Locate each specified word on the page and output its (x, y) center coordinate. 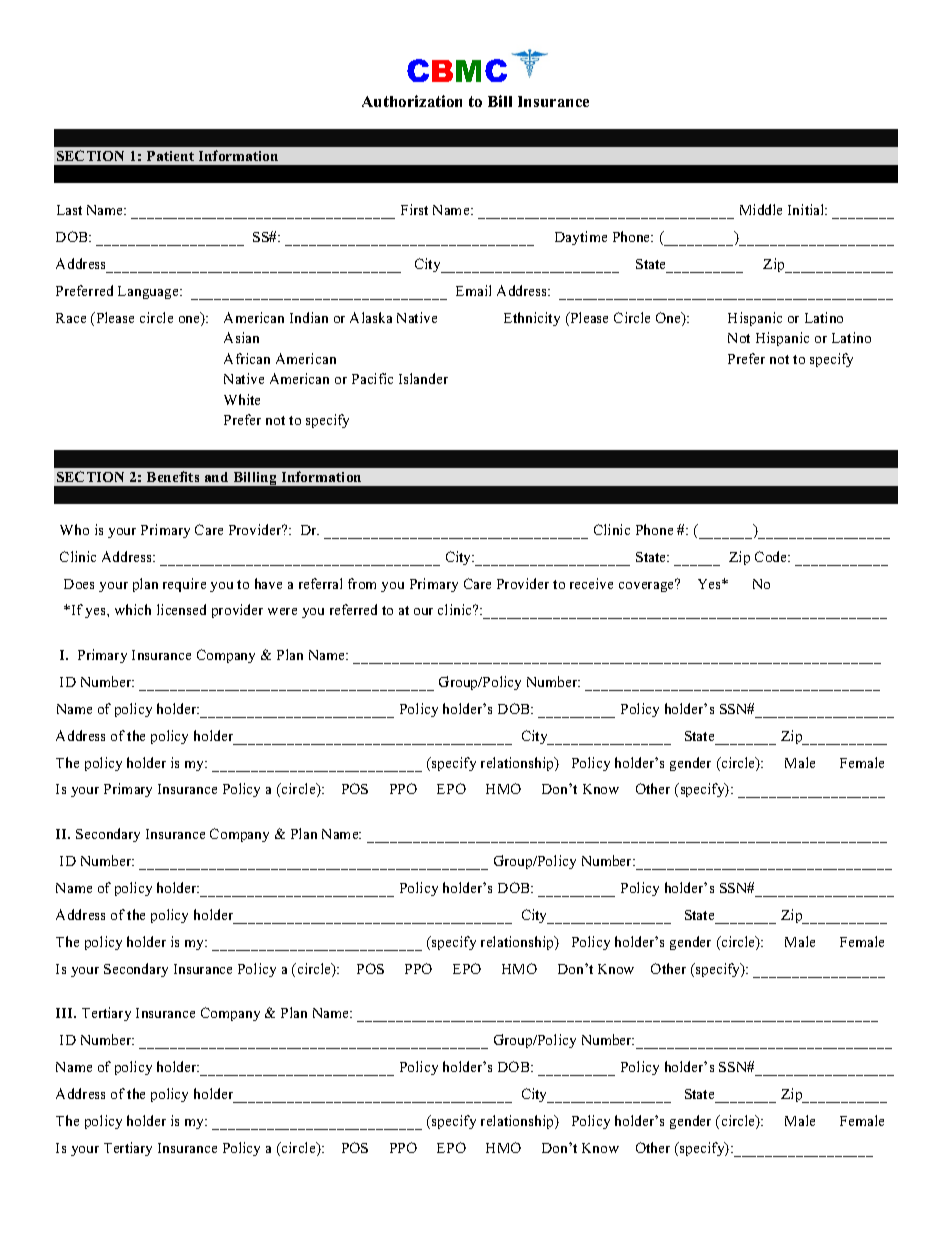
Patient (170, 156)
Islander (423, 378)
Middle (761, 209)
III (66, 1013)
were (282, 611)
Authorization (412, 101)
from (362, 583)
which (133, 609)
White (242, 399)
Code (772, 556)
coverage (647, 586)
